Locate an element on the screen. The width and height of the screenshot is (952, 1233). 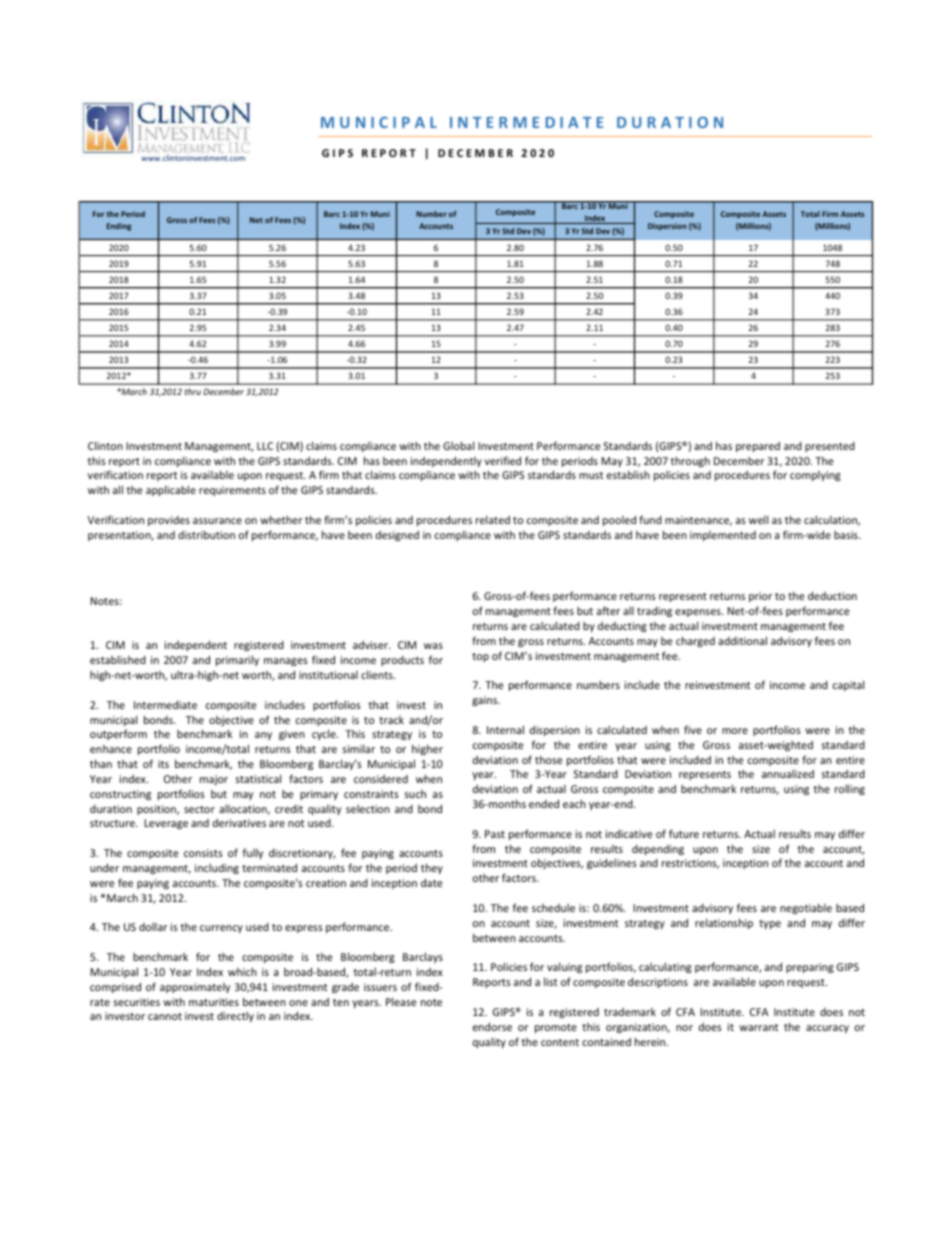
Global is located at coordinates (458, 445).
